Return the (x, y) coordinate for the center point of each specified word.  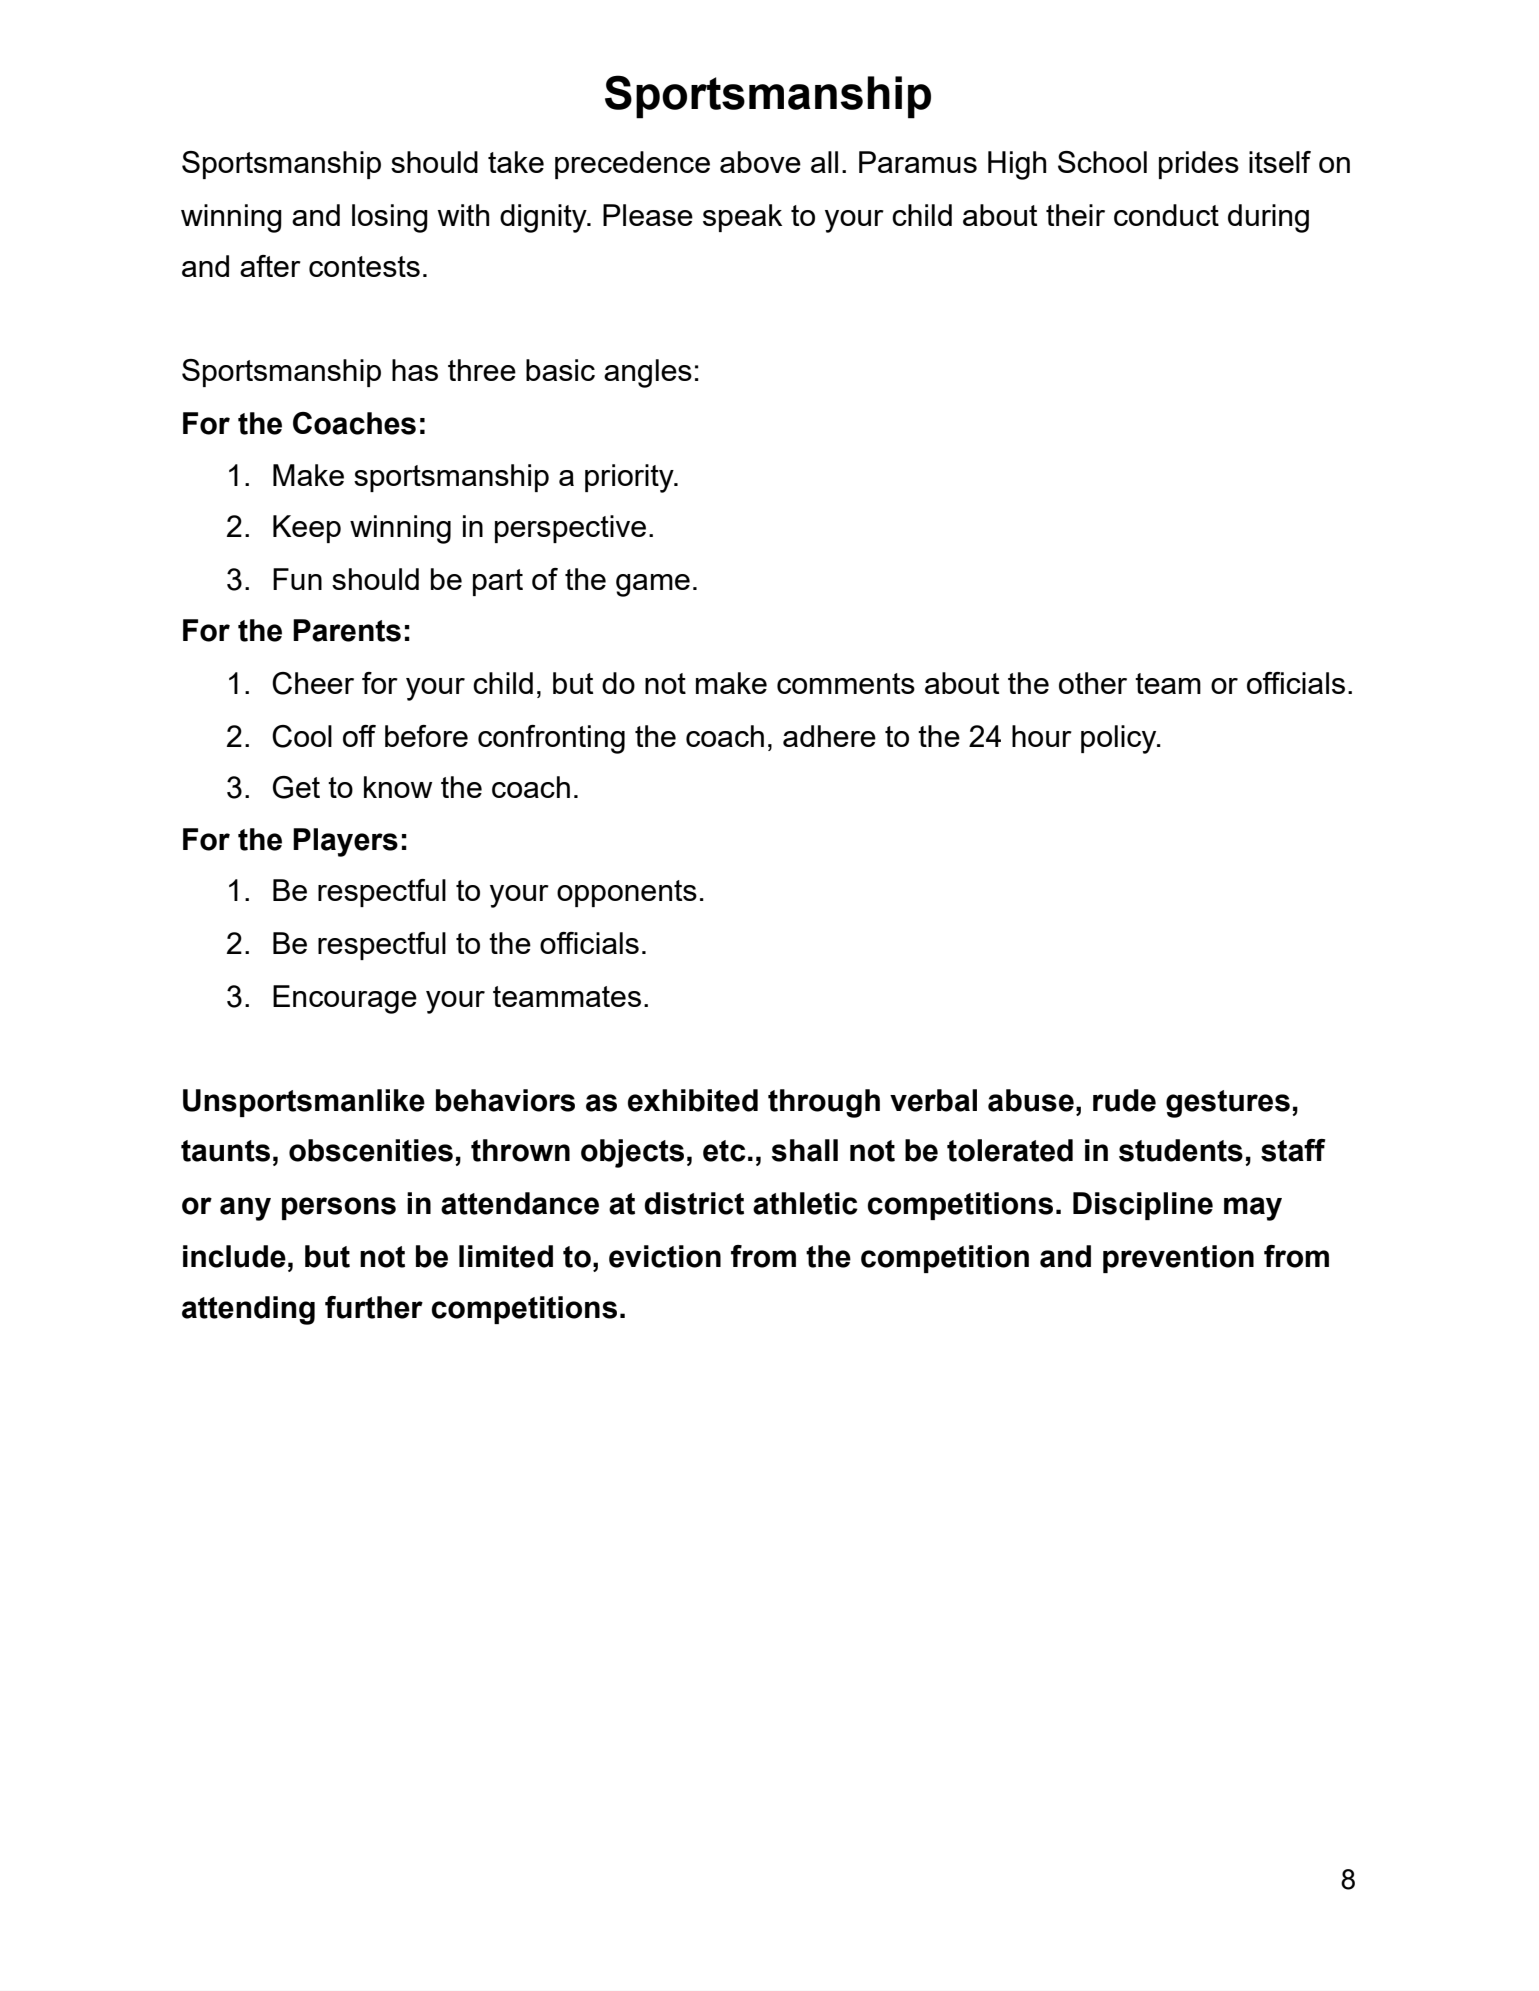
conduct (1166, 215)
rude (1124, 1100)
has (415, 370)
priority (630, 478)
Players (345, 842)
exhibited (693, 1100)
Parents (347, 630)
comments (846, 683)
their (1075, 215)
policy (1120, 739)
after (270, 266)
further (374, 1307)
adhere (829, 736)
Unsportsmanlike (304, 1103)
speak (742, 218)
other (1093, 683)
